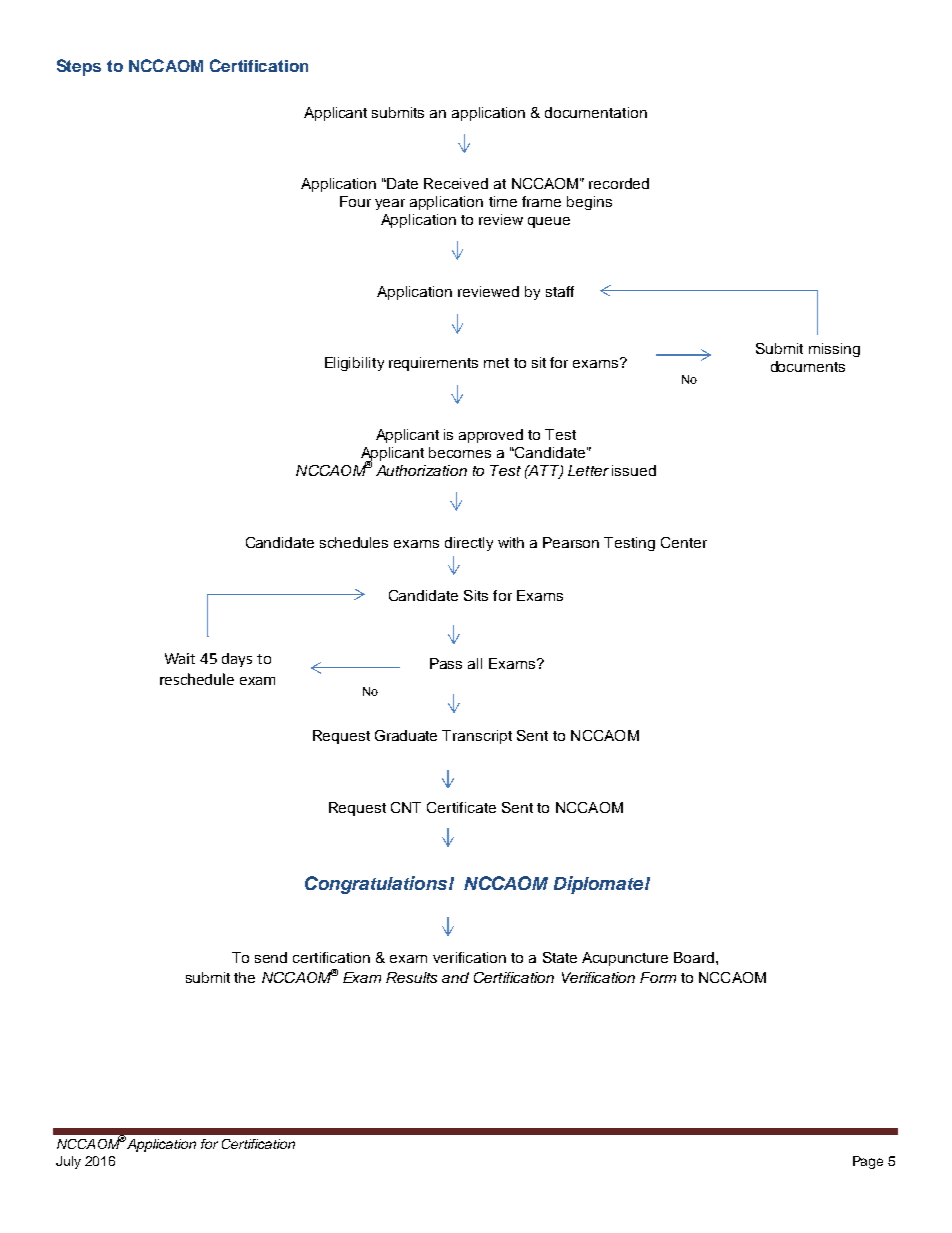  I want to click on Steps, so click(79, 67).
